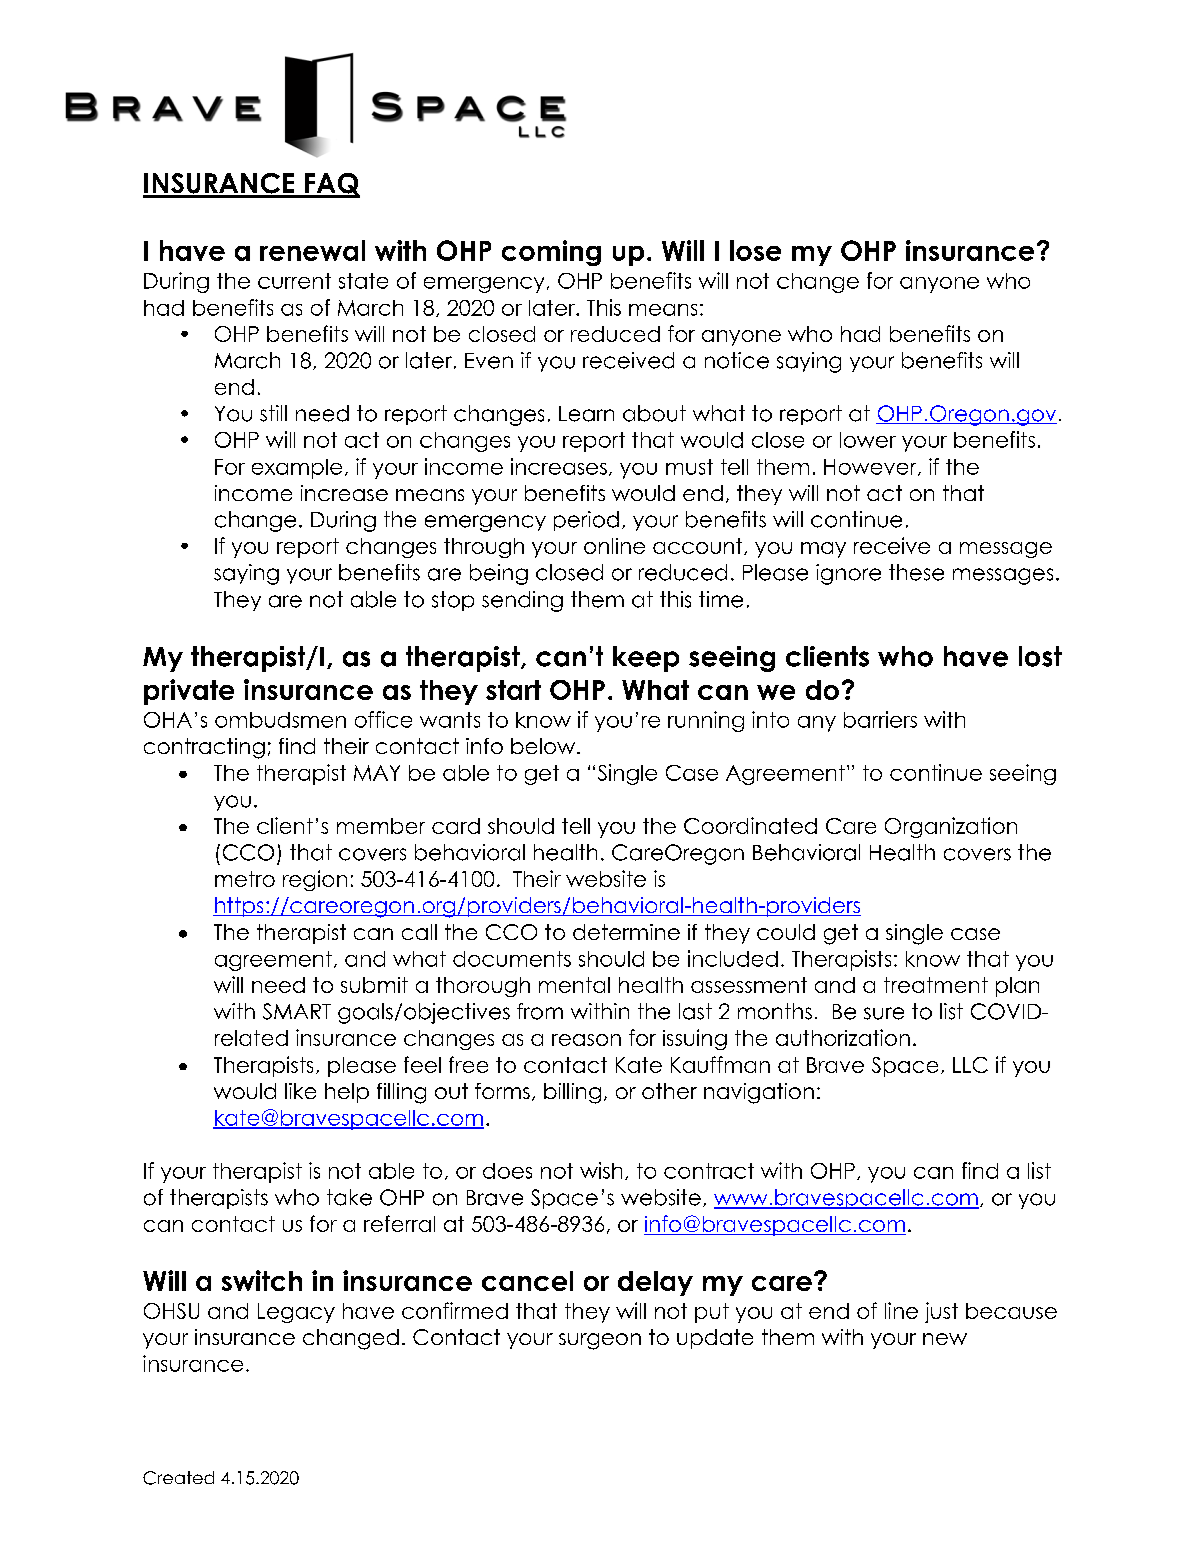 This screenshot has width=1204, height=1558. What do you see at coordinates (312, 250) in the screenshot?
I see `renewal` at bounding box center [312, 250].
